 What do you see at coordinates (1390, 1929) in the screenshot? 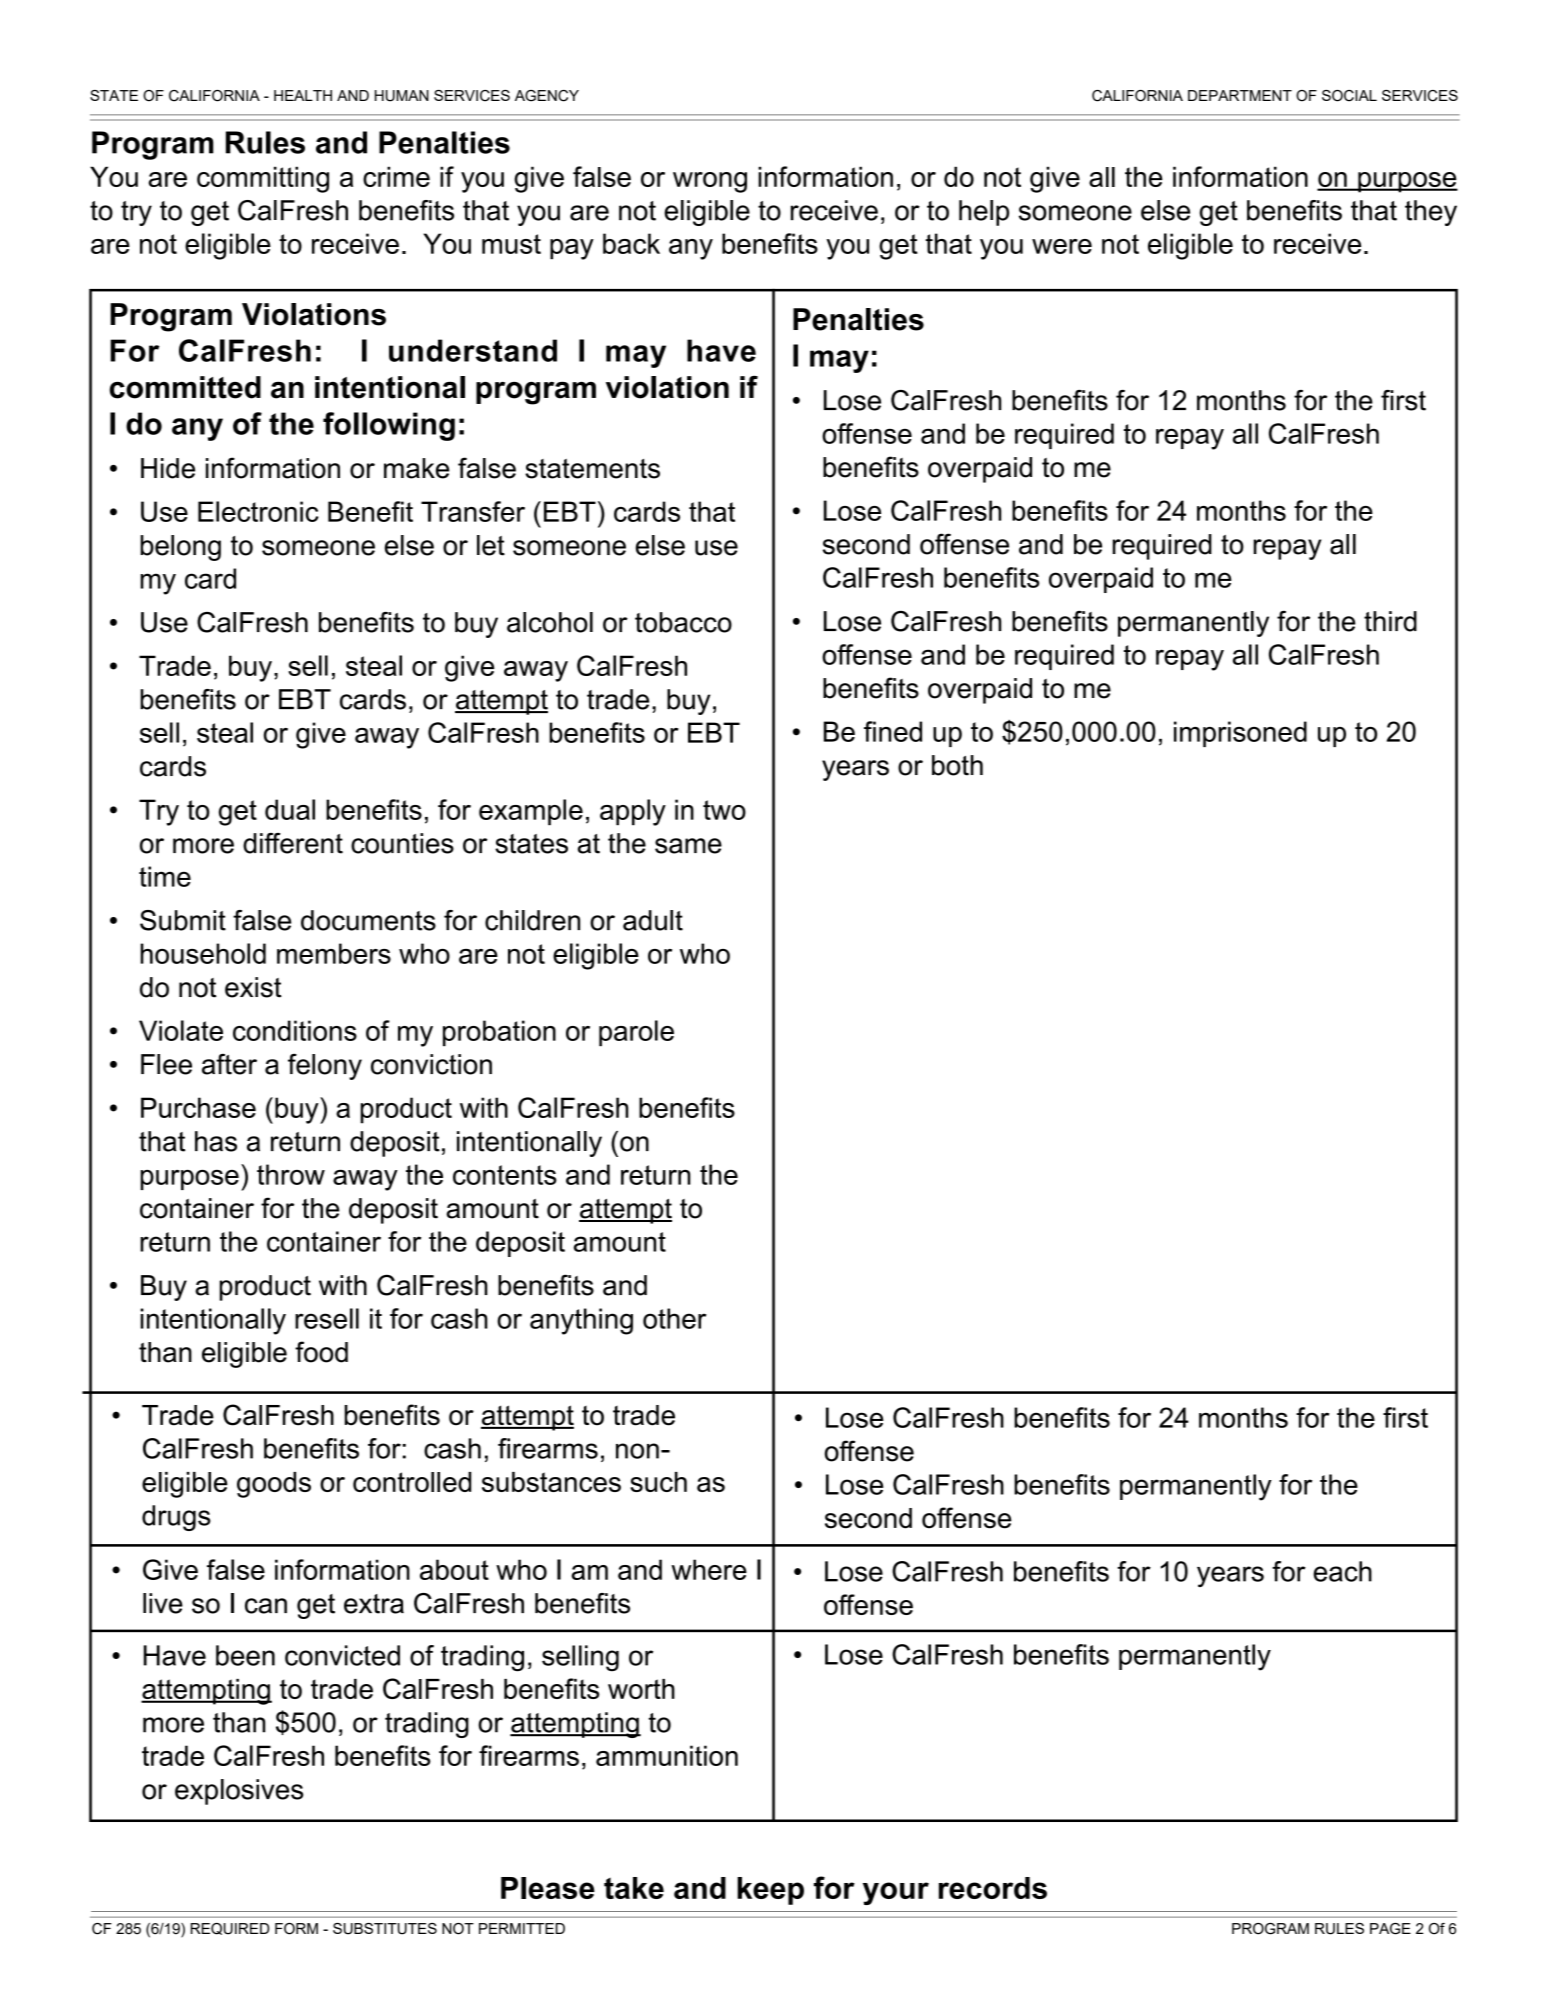
I see `PAGE` at bounding box center [1390, 1929].
